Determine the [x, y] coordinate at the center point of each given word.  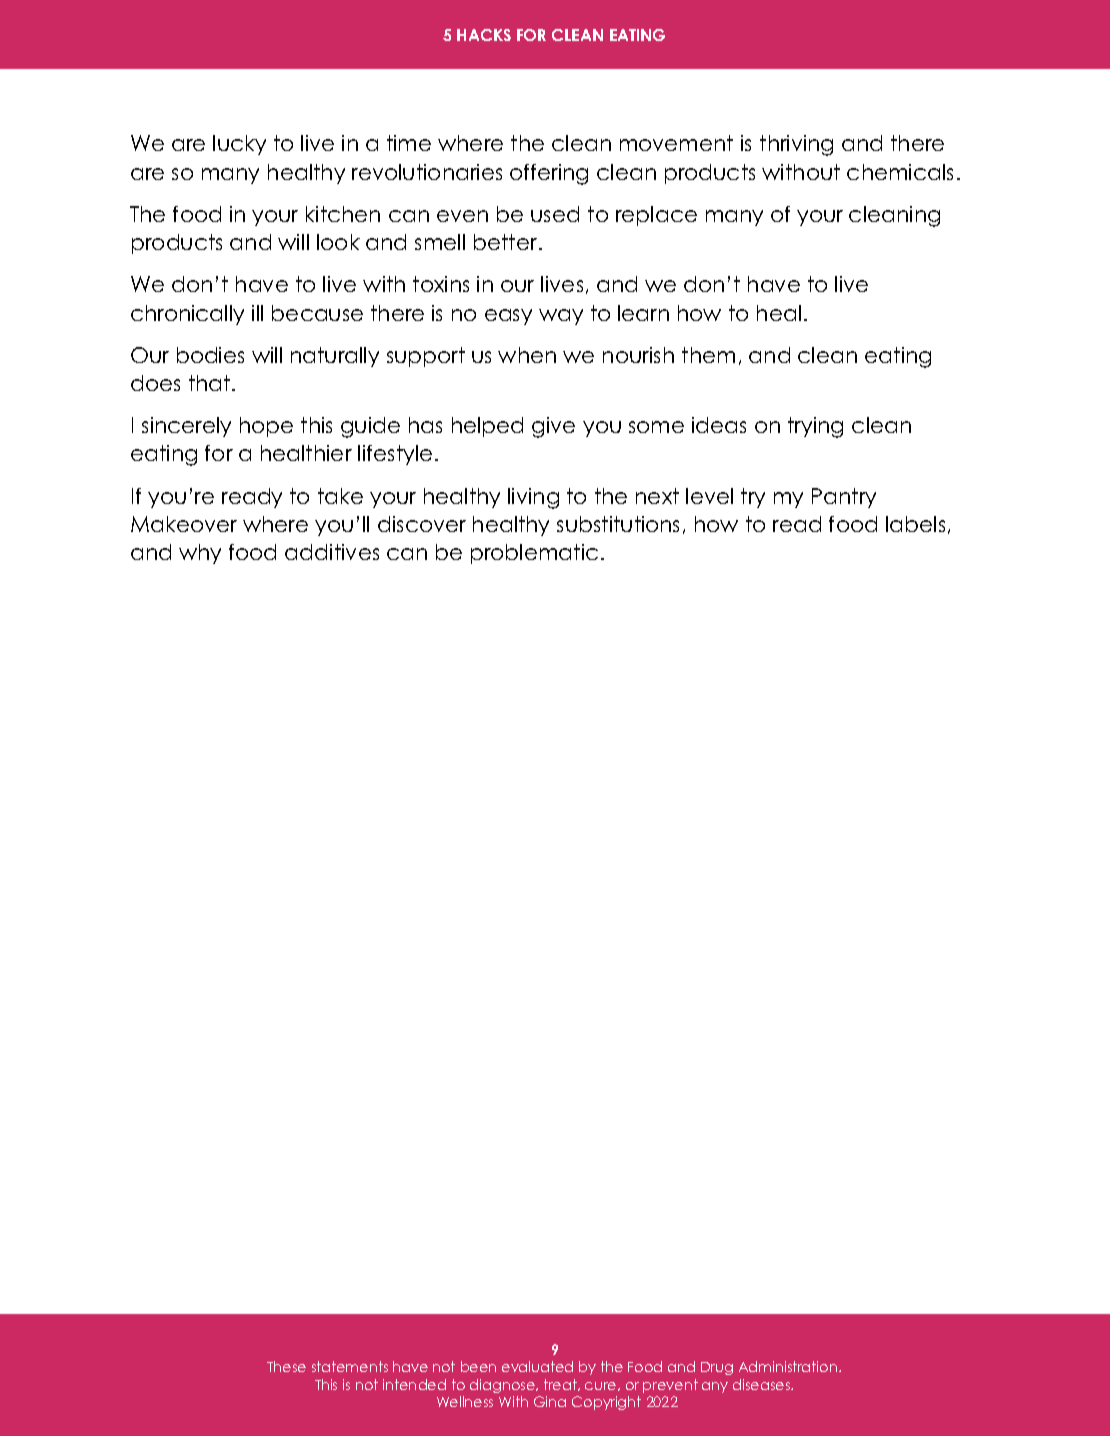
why [200, 554]
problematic [534, 554]
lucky [239, 145]
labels [915, 524]
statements [350, 1366]
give [553, 427]
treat [561, 1385]
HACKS [484, 35]
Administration [788, 1366]
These [286, 1366]
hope [266, 427]
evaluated [537, 1366]
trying [815, 427]
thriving [796, 145]
